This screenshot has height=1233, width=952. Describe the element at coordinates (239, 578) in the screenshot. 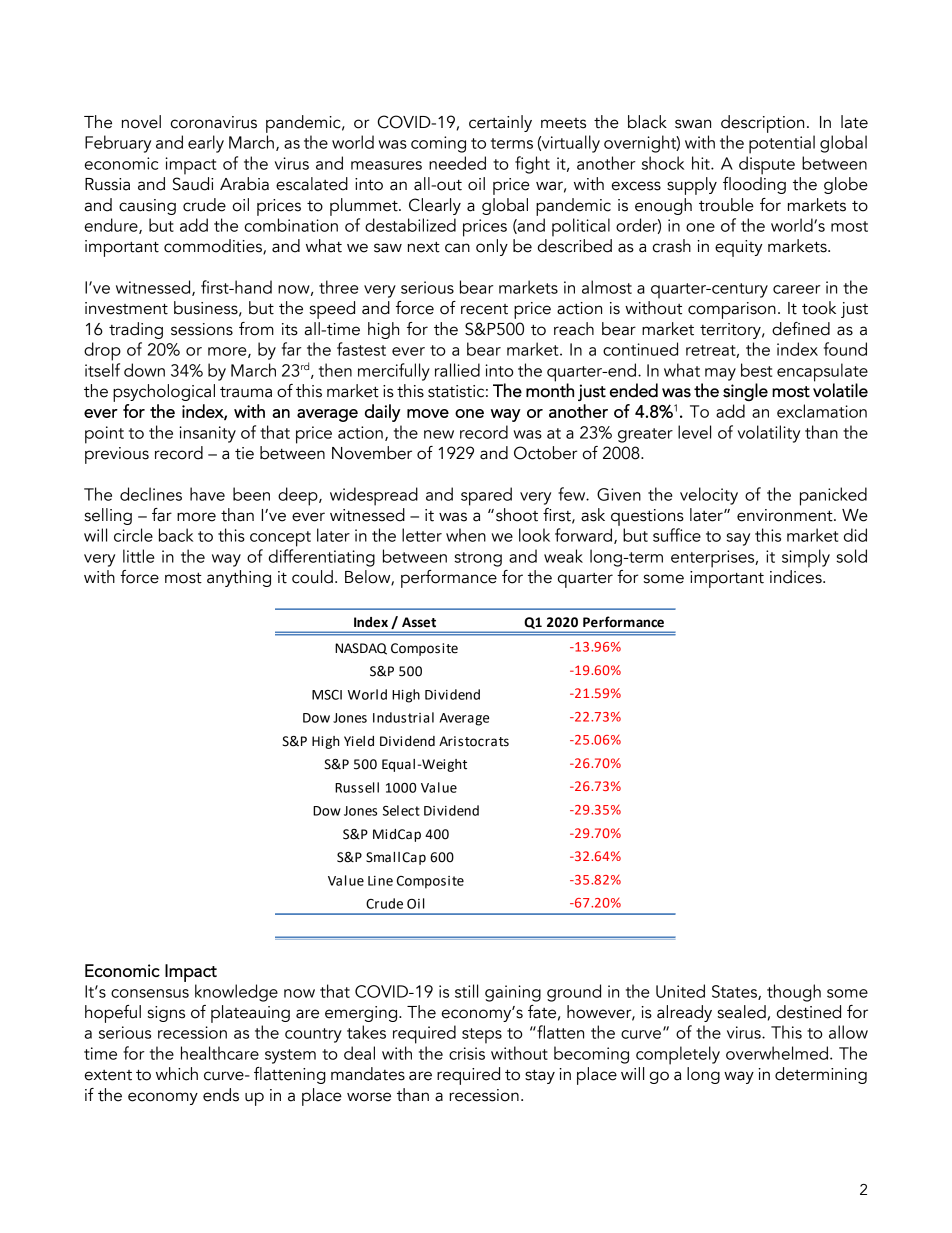

I see `anything` at that location.
